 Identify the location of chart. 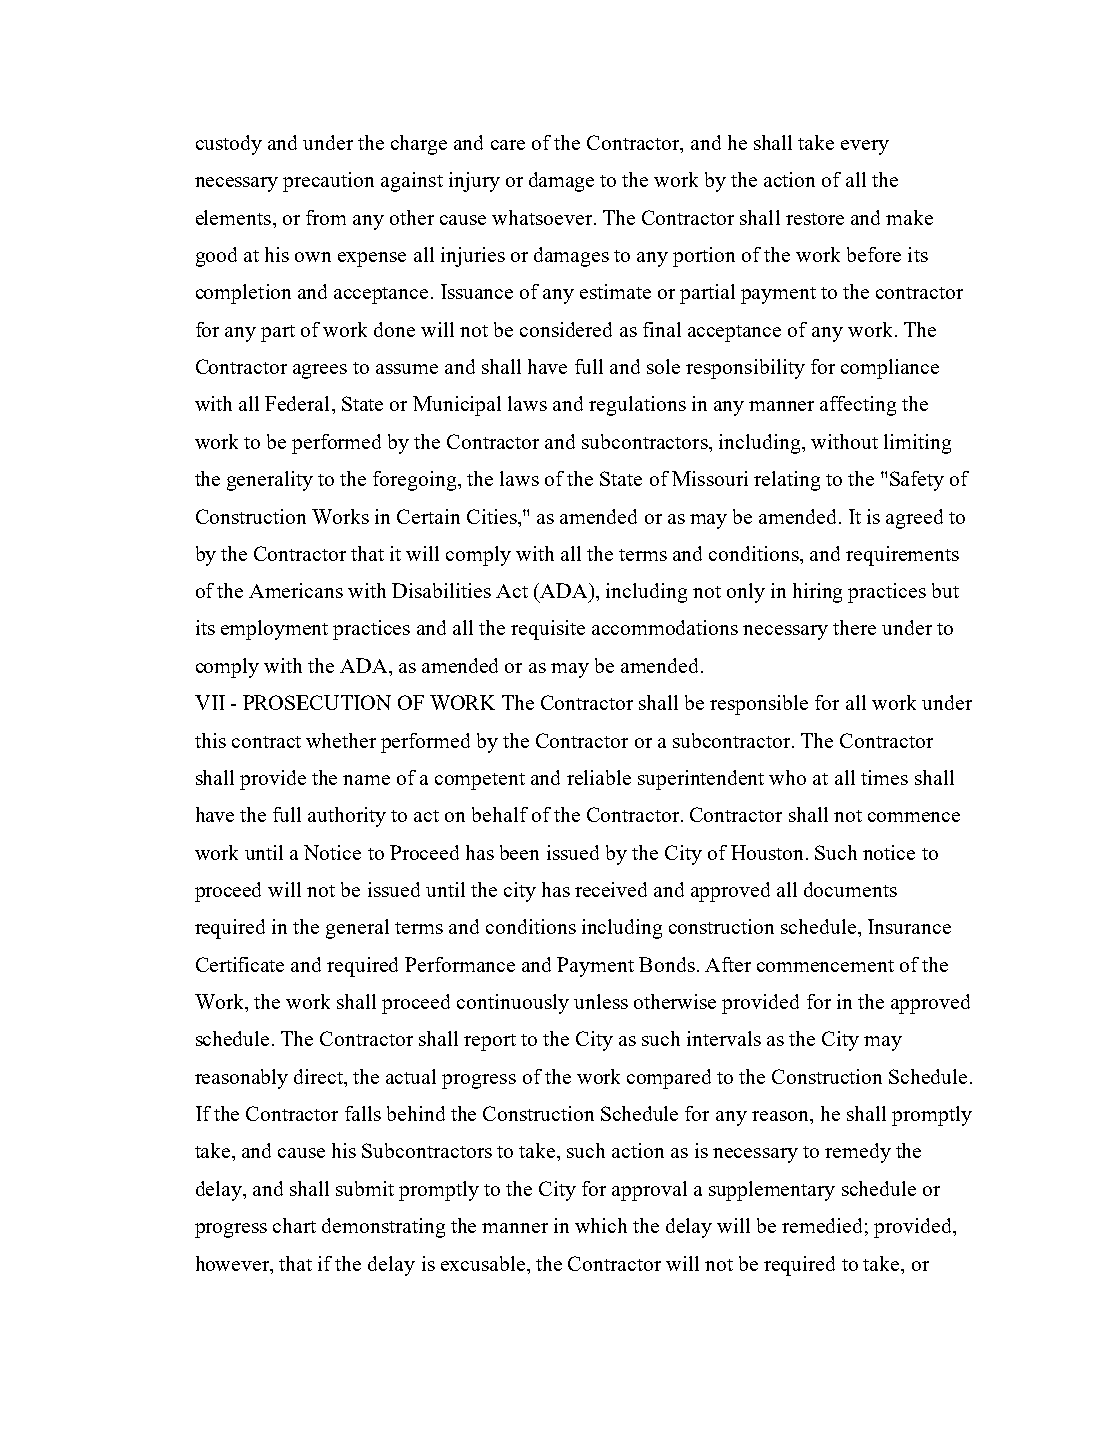
(294, 1225).
